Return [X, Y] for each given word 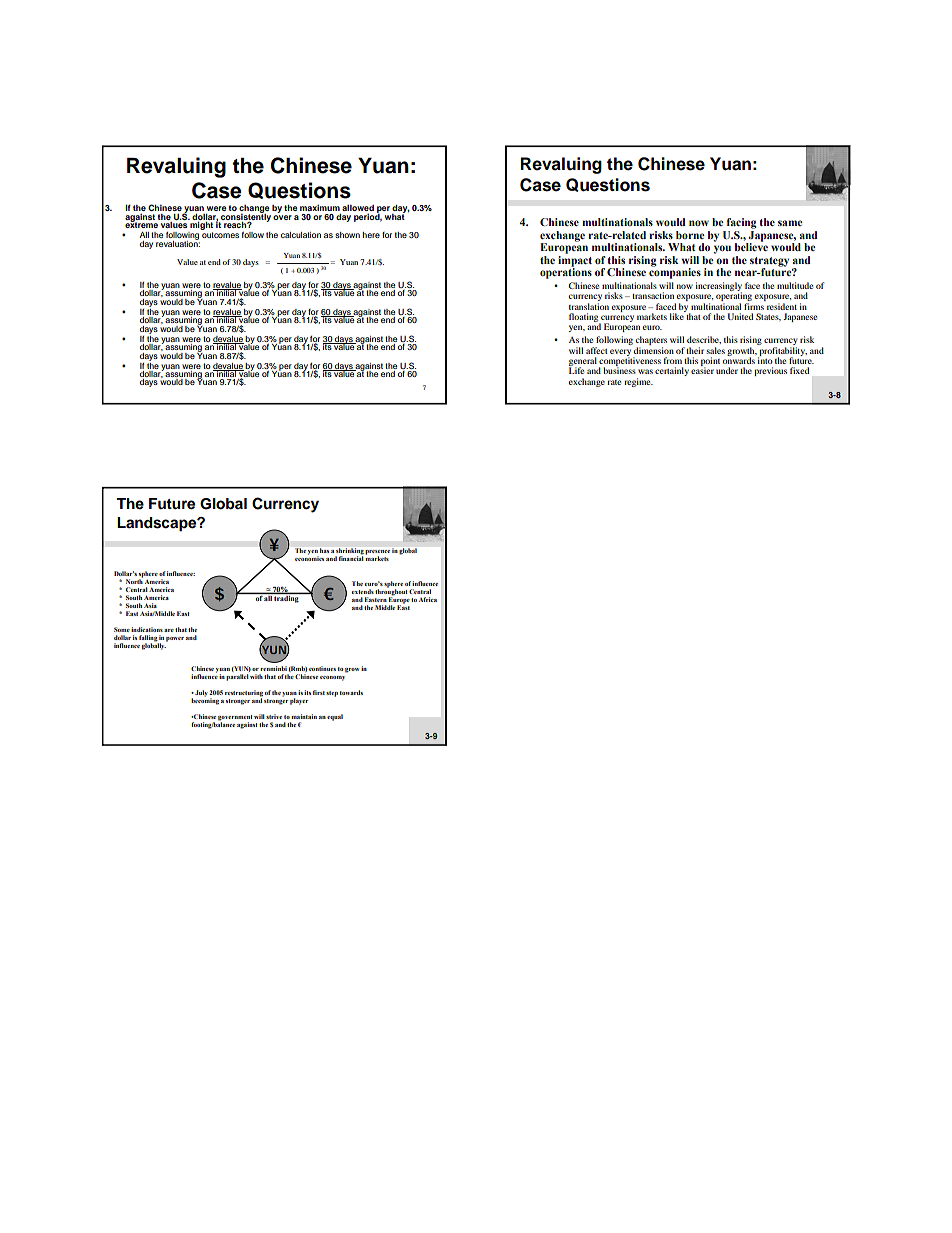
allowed [358, 209]
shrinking [350, 552]
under [727, 370]
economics [309, 557]
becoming [205, 700]
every [620, 353]
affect [597, 350]
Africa [428, 599]
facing [742, 223]
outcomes [220, 235]
